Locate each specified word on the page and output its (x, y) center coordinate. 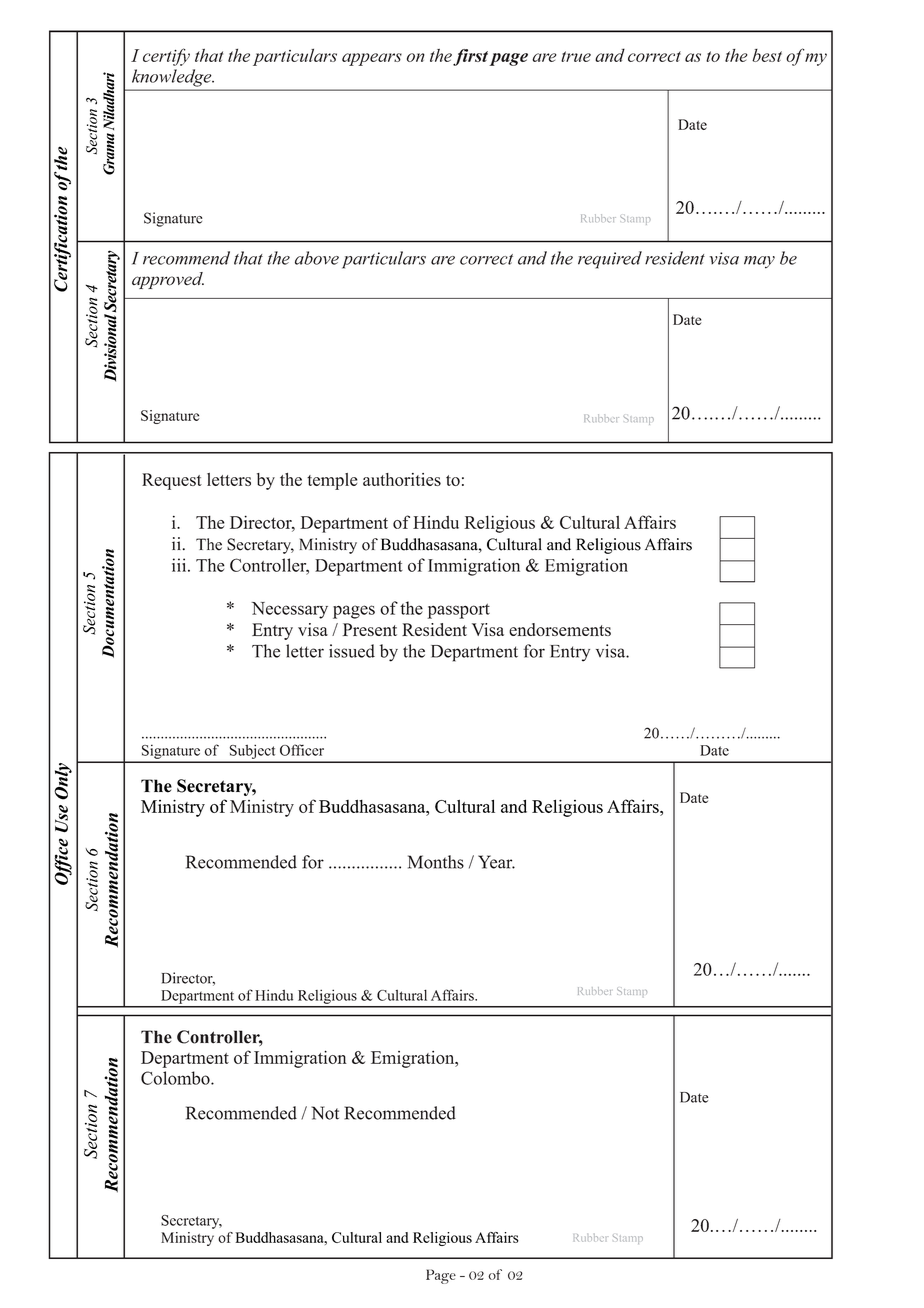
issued (352, 651)
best (767, 55)
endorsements (560, 629)
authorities (402, 479)
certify (166, 57)
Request (172, 481)
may (759, 262)
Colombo (176, 1078)
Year (496, 862)
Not (325, 1113)
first (470, 57)
